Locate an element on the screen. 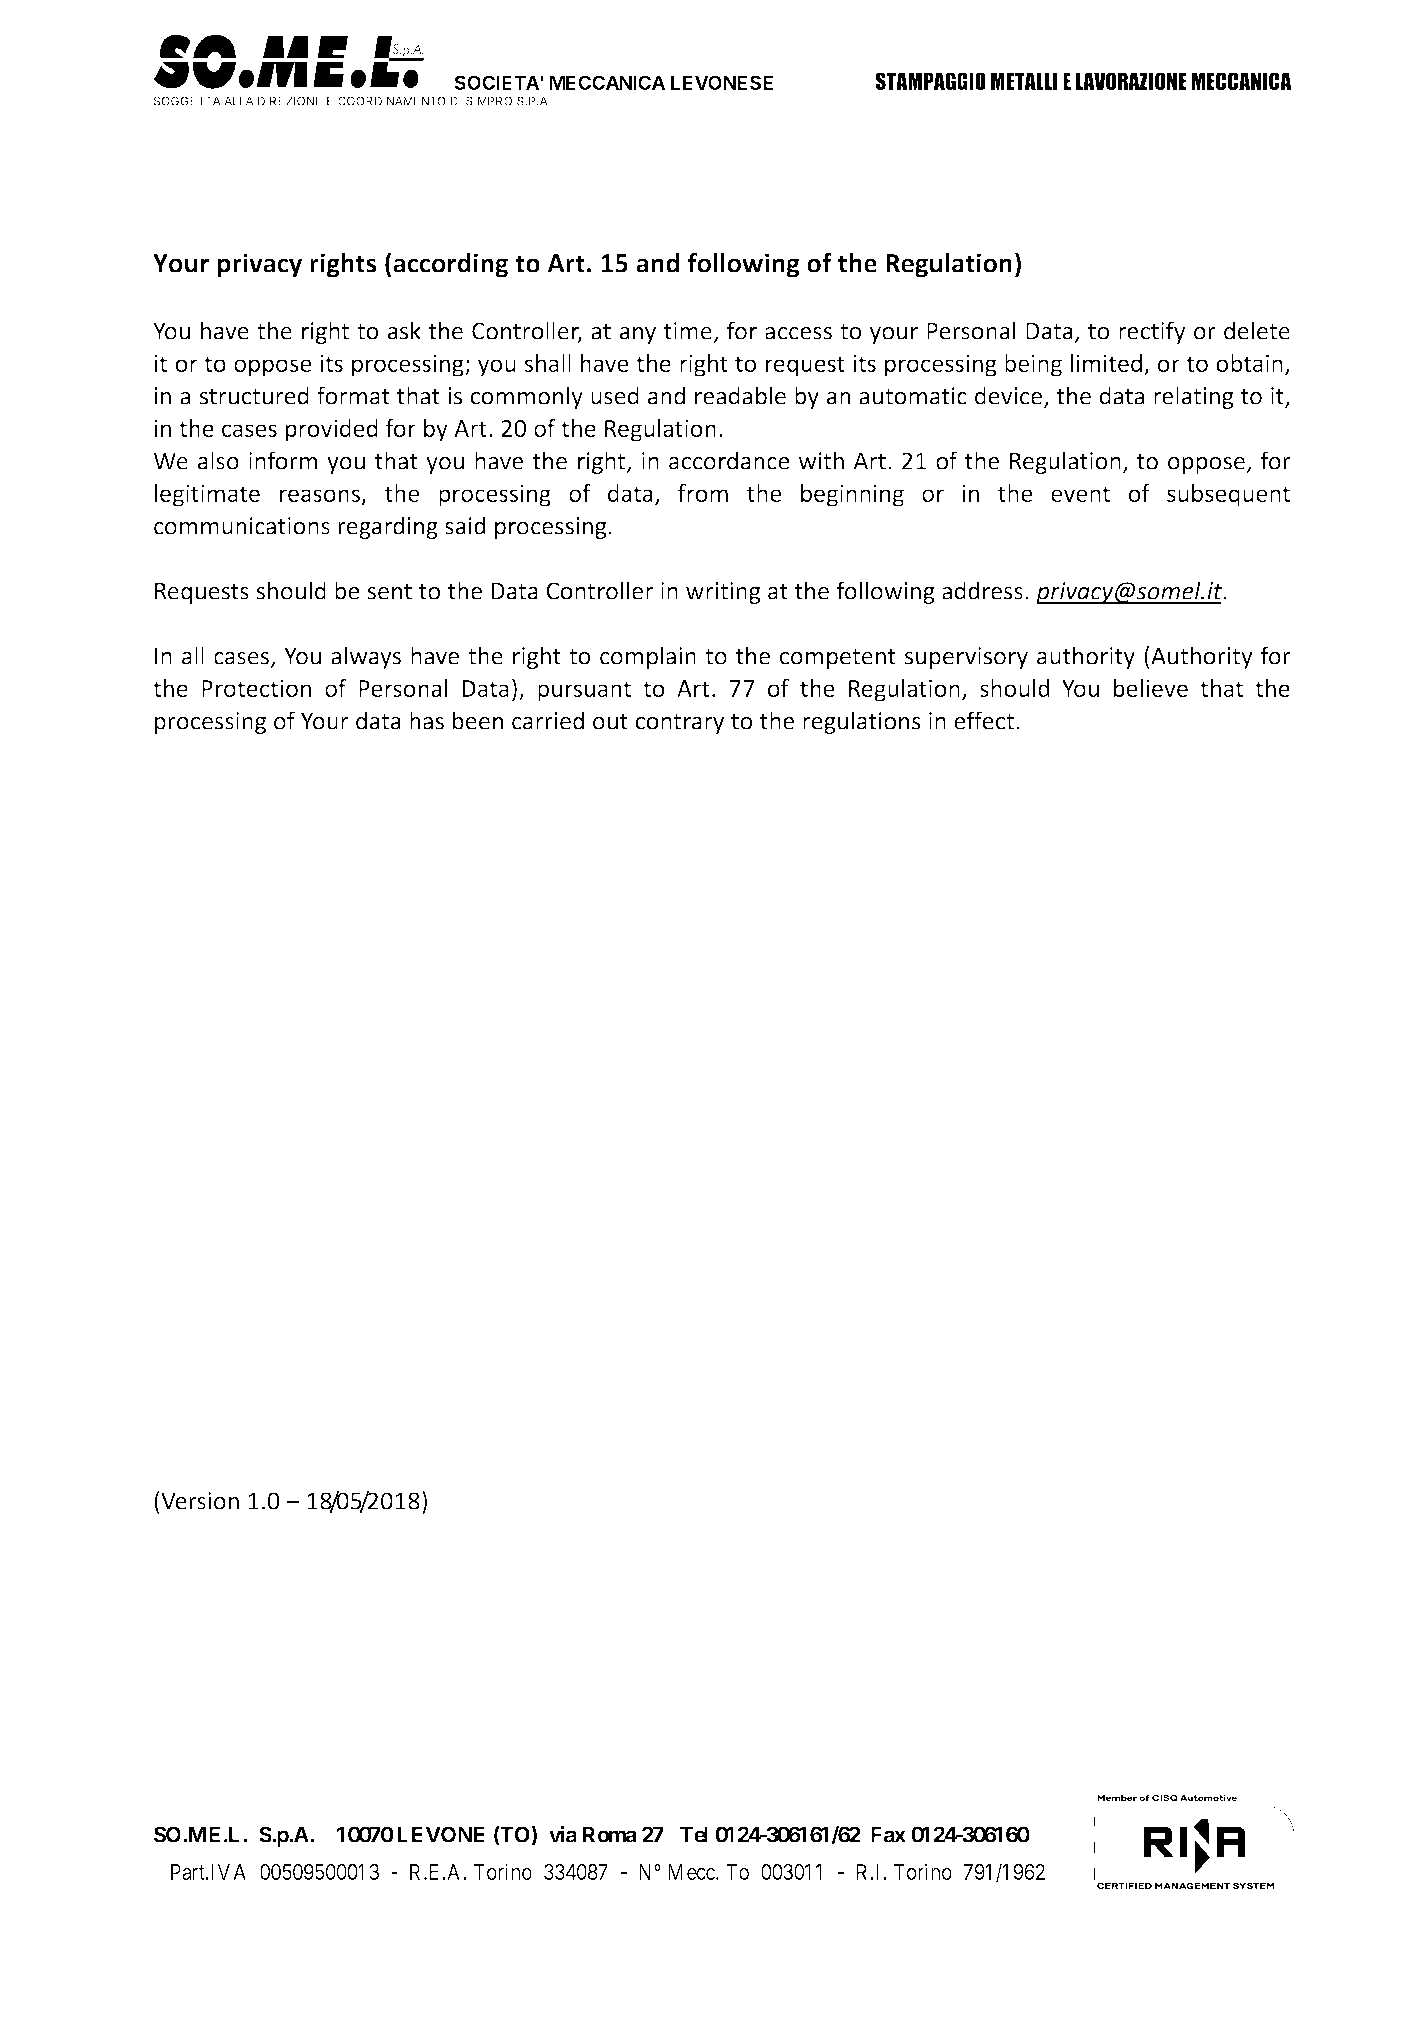  rectify is located at coordinates (1152, 332).
